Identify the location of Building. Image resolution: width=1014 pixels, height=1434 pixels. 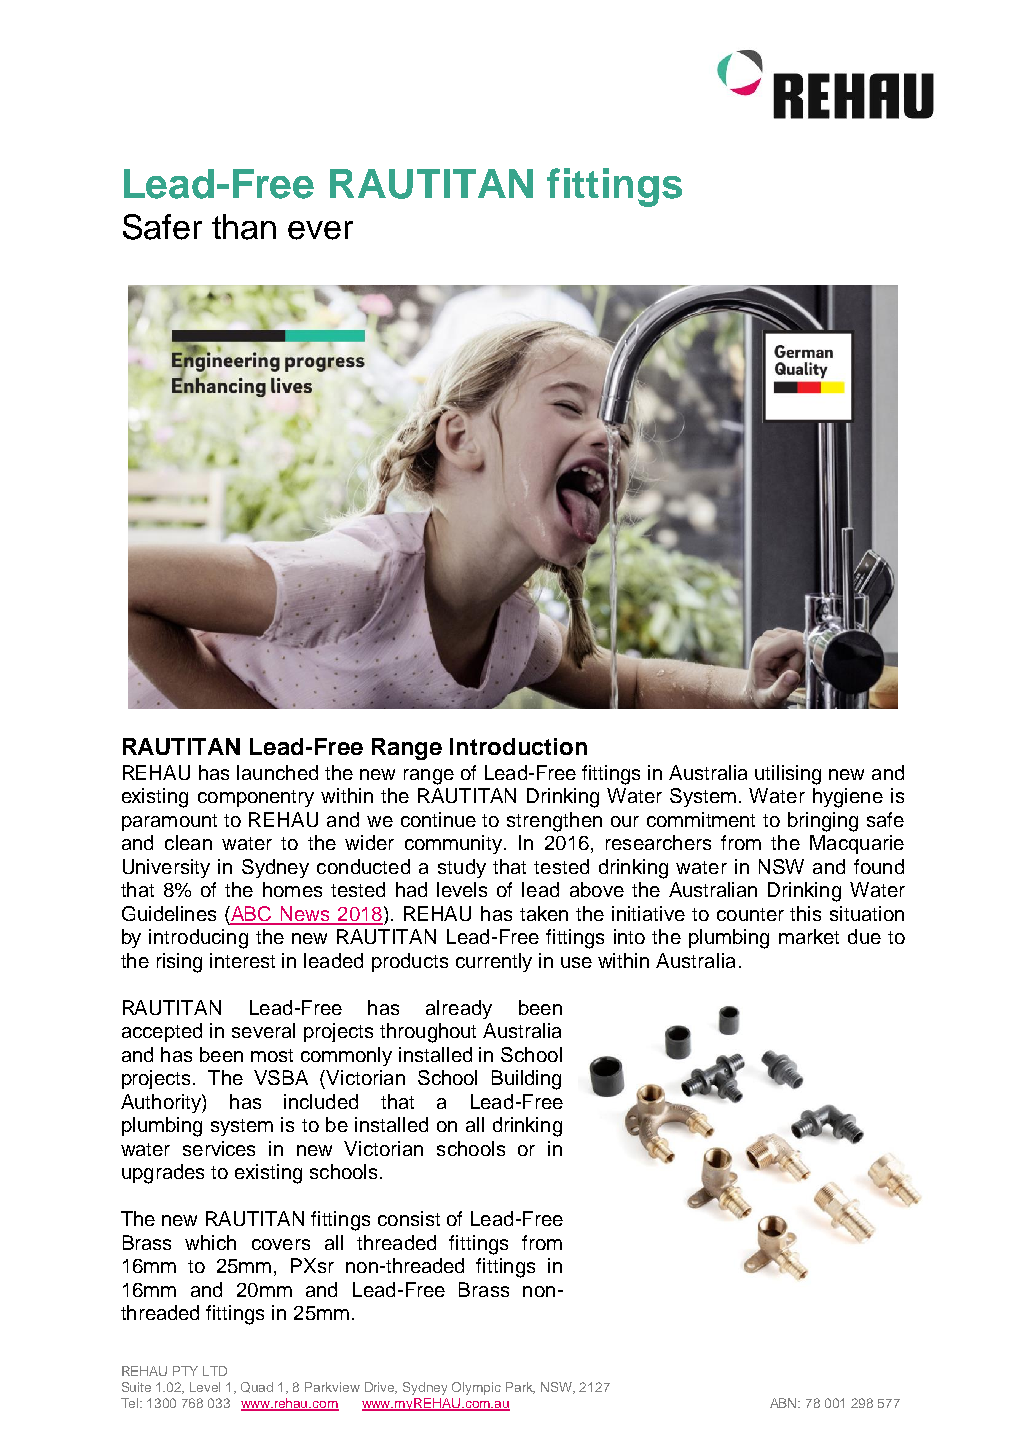
(526, 1080).
